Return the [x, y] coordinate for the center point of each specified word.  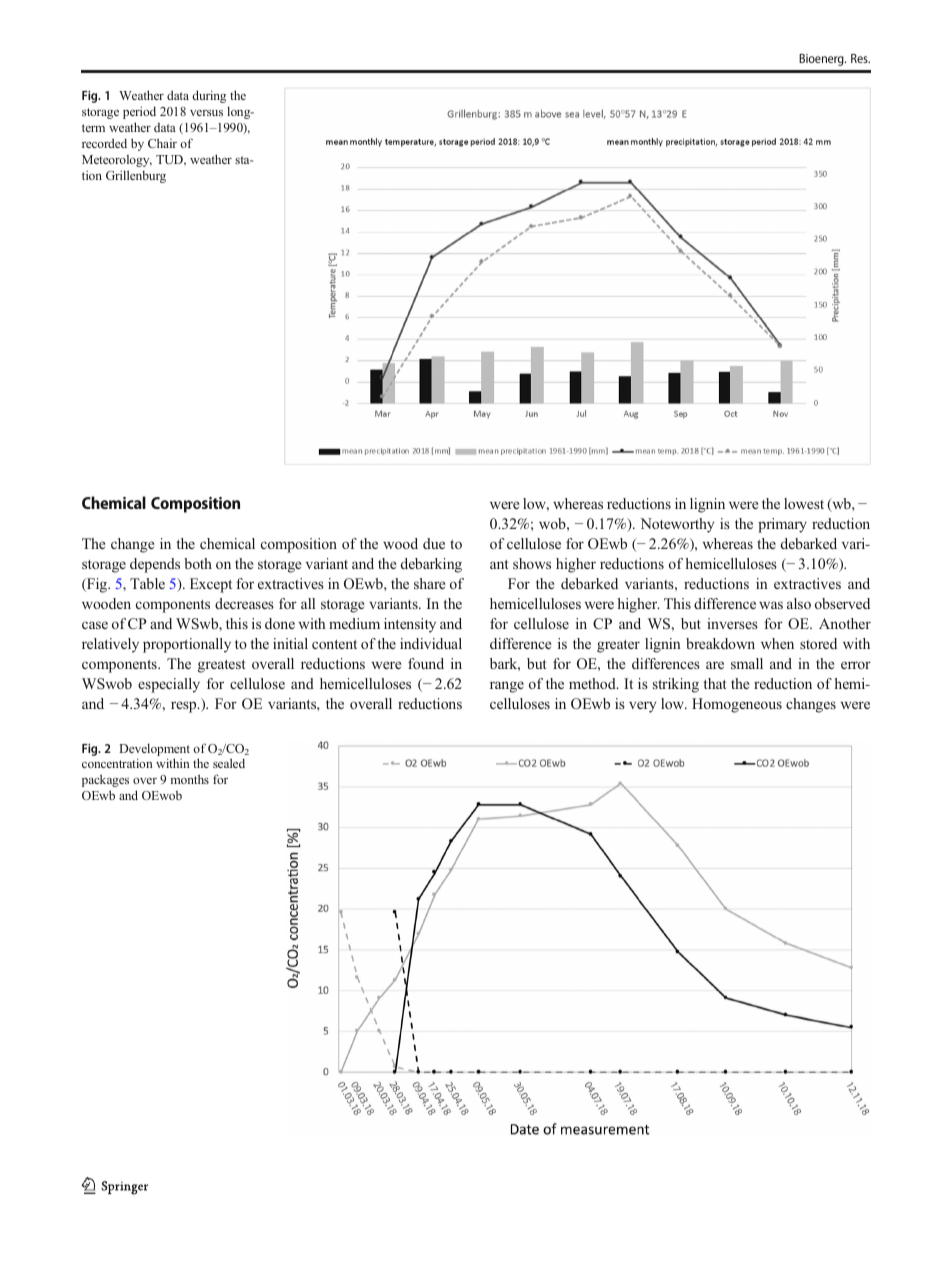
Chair [162, 143]
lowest [804, 503]
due [434, 543]
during [209, 96]
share [429, 583]
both [198, 563]
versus [206, 113]
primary [782, 525]
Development [154, 749]
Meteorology [117, 161]
